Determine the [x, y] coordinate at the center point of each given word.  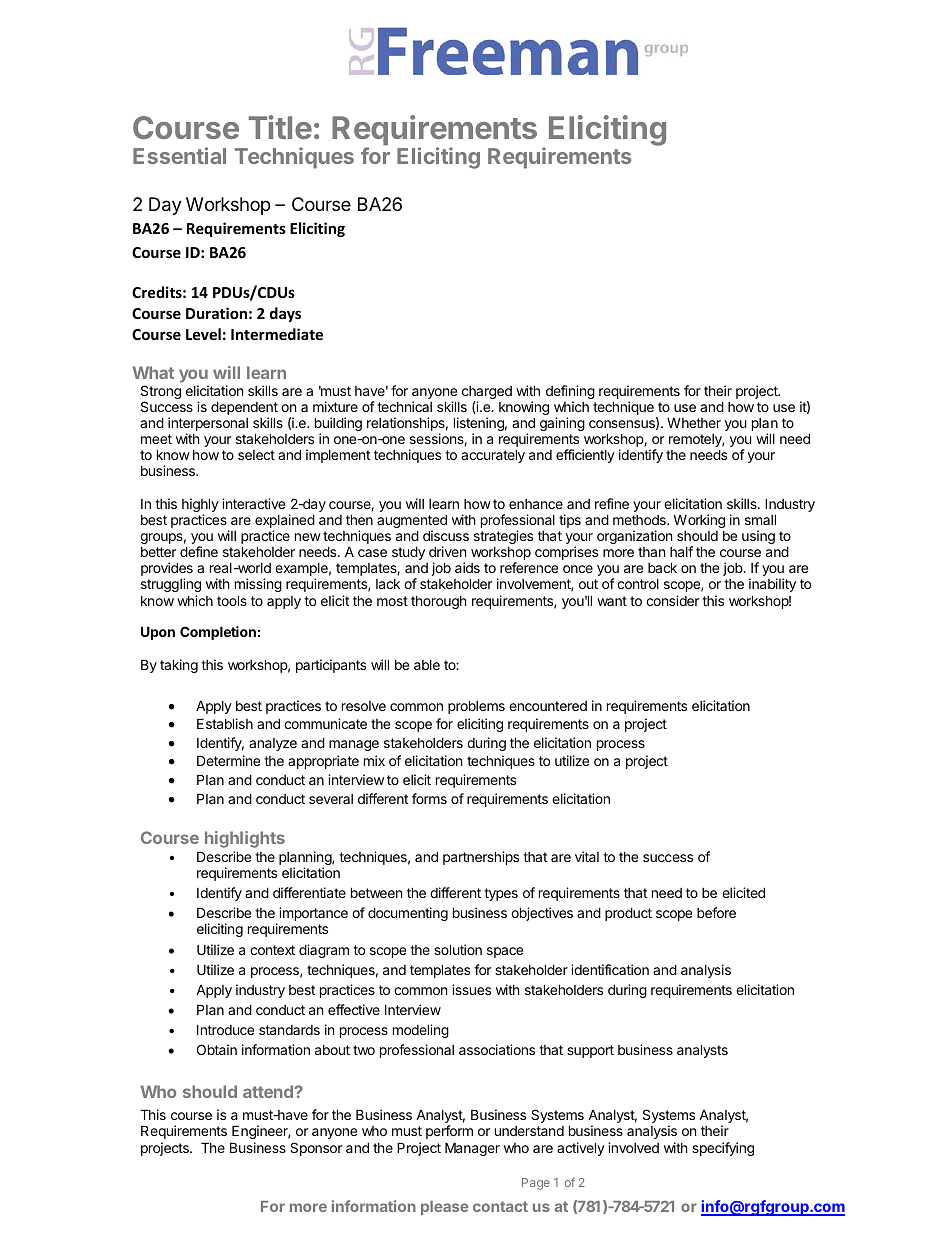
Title [280, 127]
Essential [179, 155]
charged [487, 394]
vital [587, 856]
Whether [694, 423]
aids [467, 567]
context [272, 950]
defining [570, 393]
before [716, 912]
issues [471, 989]
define [199, 551]
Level [203, 334]
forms [429, 798]
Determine [228, 760]
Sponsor [316, 1149]
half [681, 551]
